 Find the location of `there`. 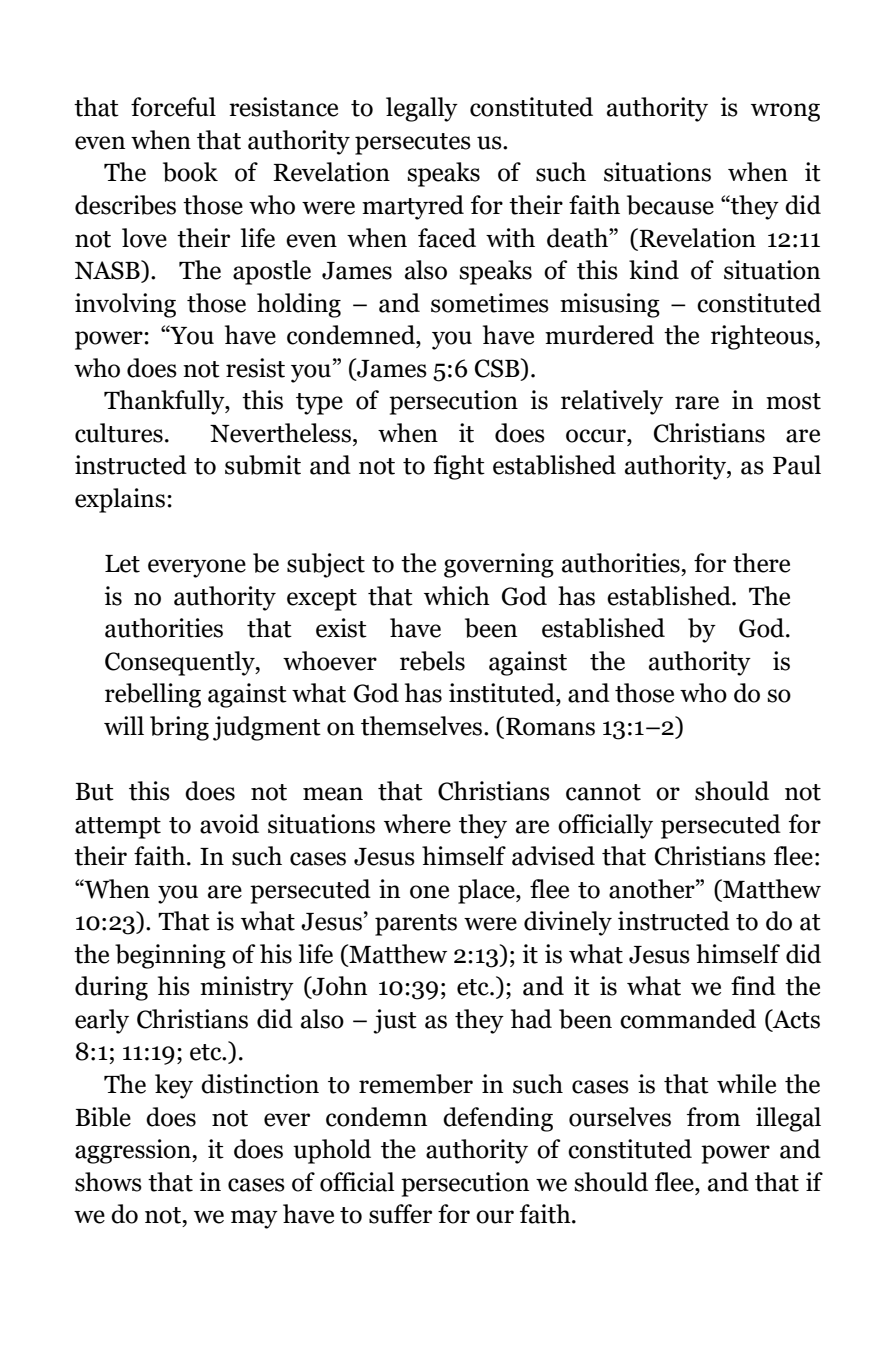

there is located at coordinates (761, 563).
